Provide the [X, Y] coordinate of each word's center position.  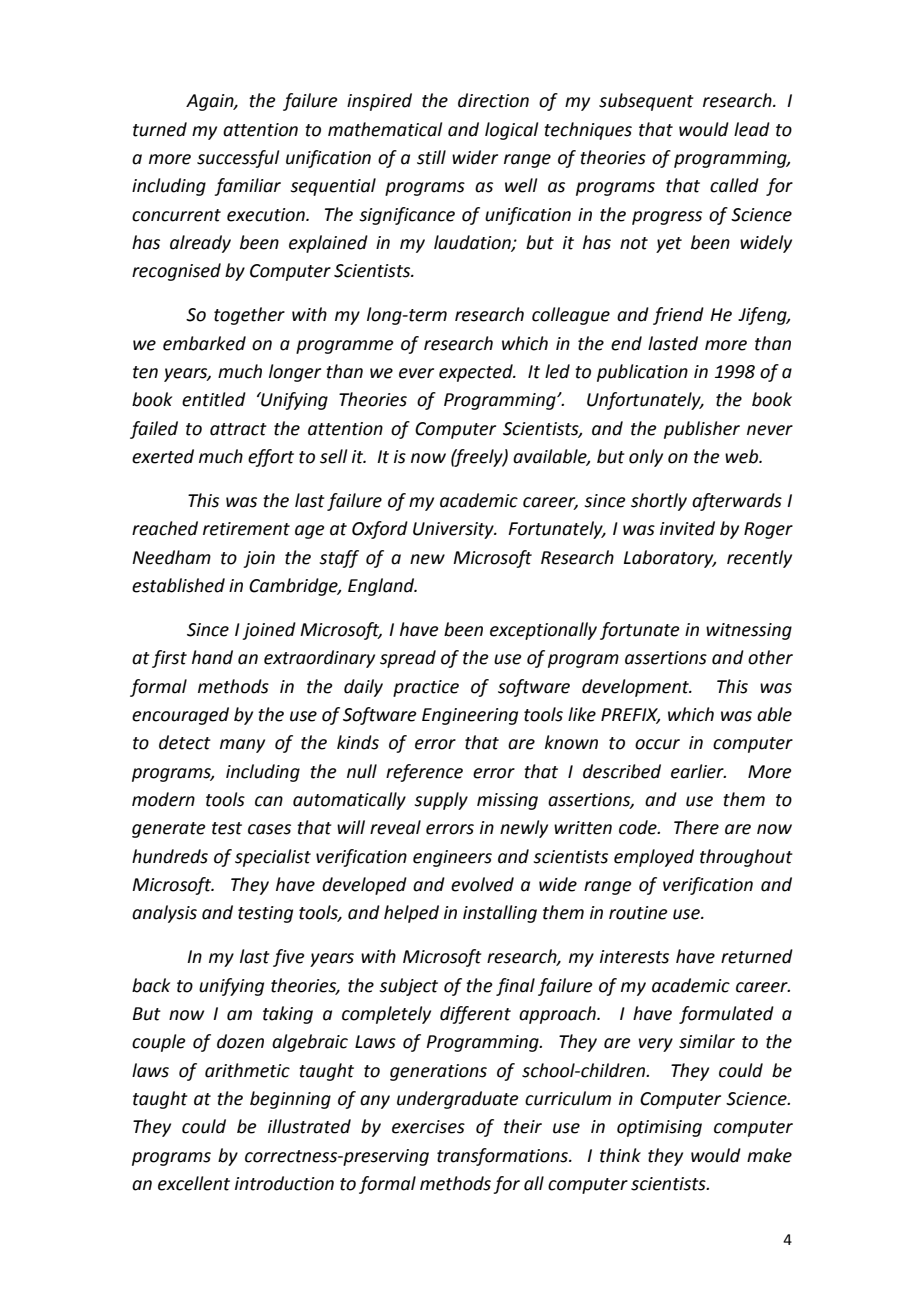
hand [212, 657]
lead [752, 129]
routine [638, 913]
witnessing [749, 631]
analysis [164, 914]
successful [238, 159]
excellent [194, 1183]
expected [477, 373]
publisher [702, 430]
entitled [214, 399]
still [431, 157]
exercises [428, 1127]
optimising [659, 1128]
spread [408, 659]
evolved [482, 884]
